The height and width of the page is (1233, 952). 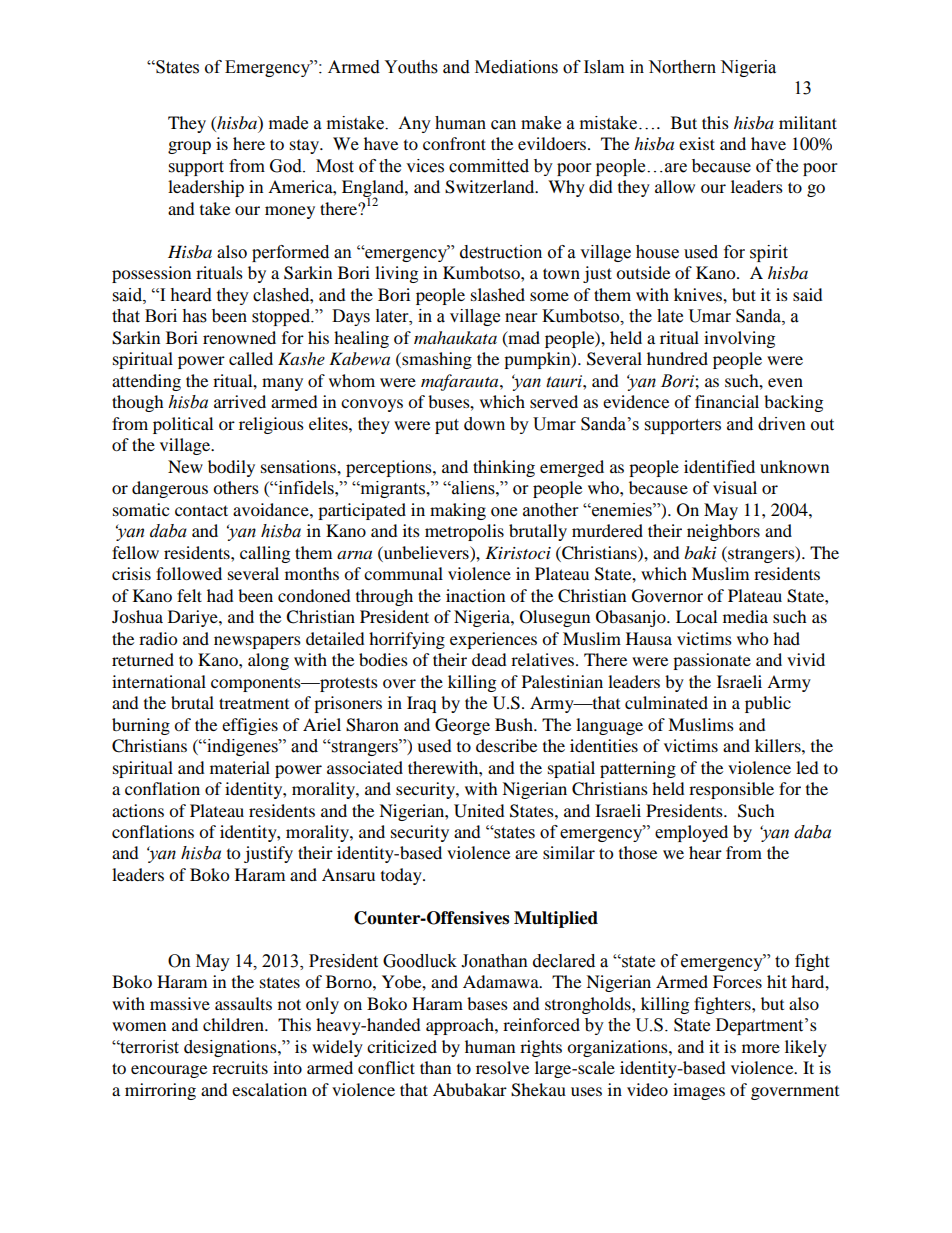 I want to click on George, so click(x=462, y=726).
